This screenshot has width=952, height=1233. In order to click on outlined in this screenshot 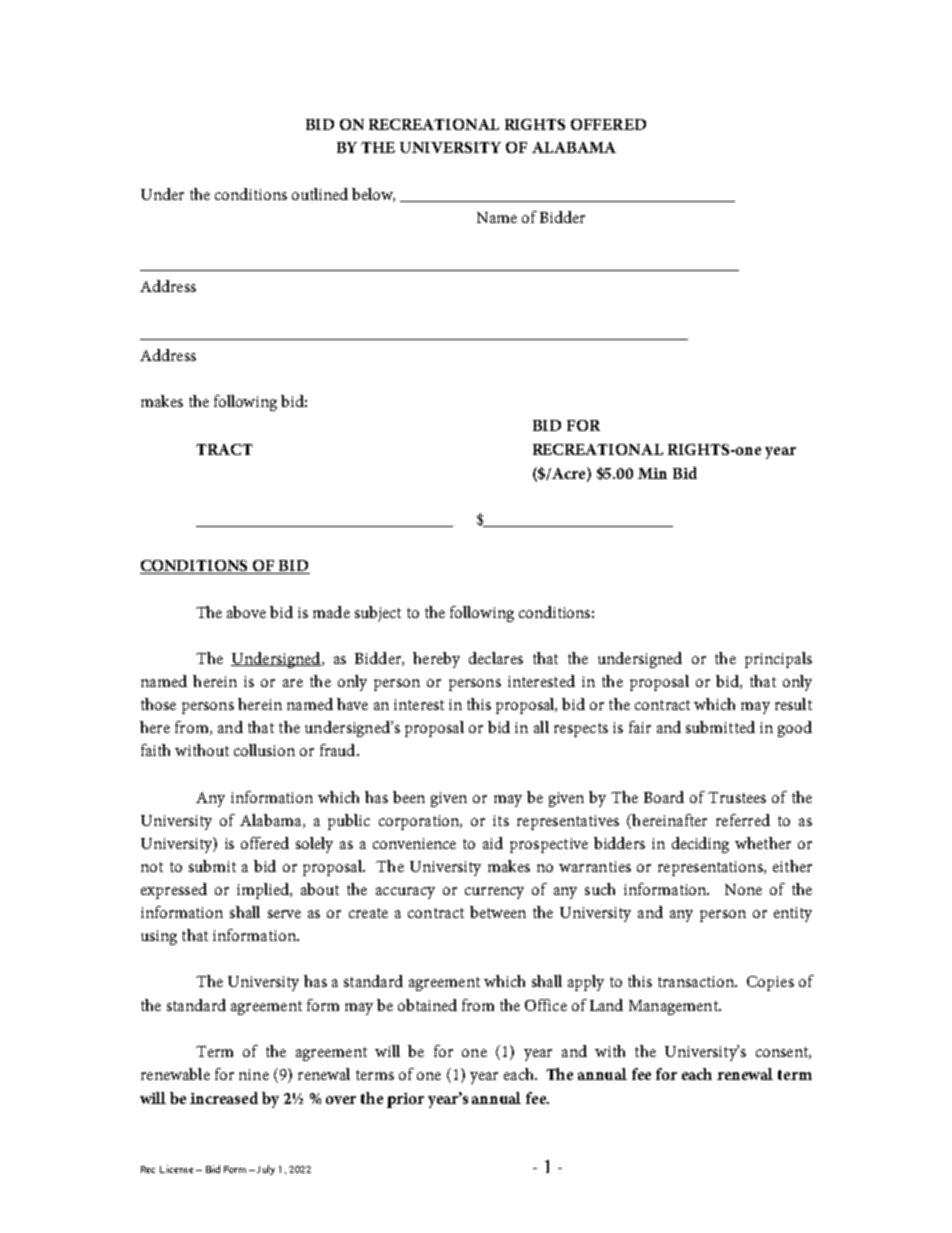, I will do `click(320, 194)`.
